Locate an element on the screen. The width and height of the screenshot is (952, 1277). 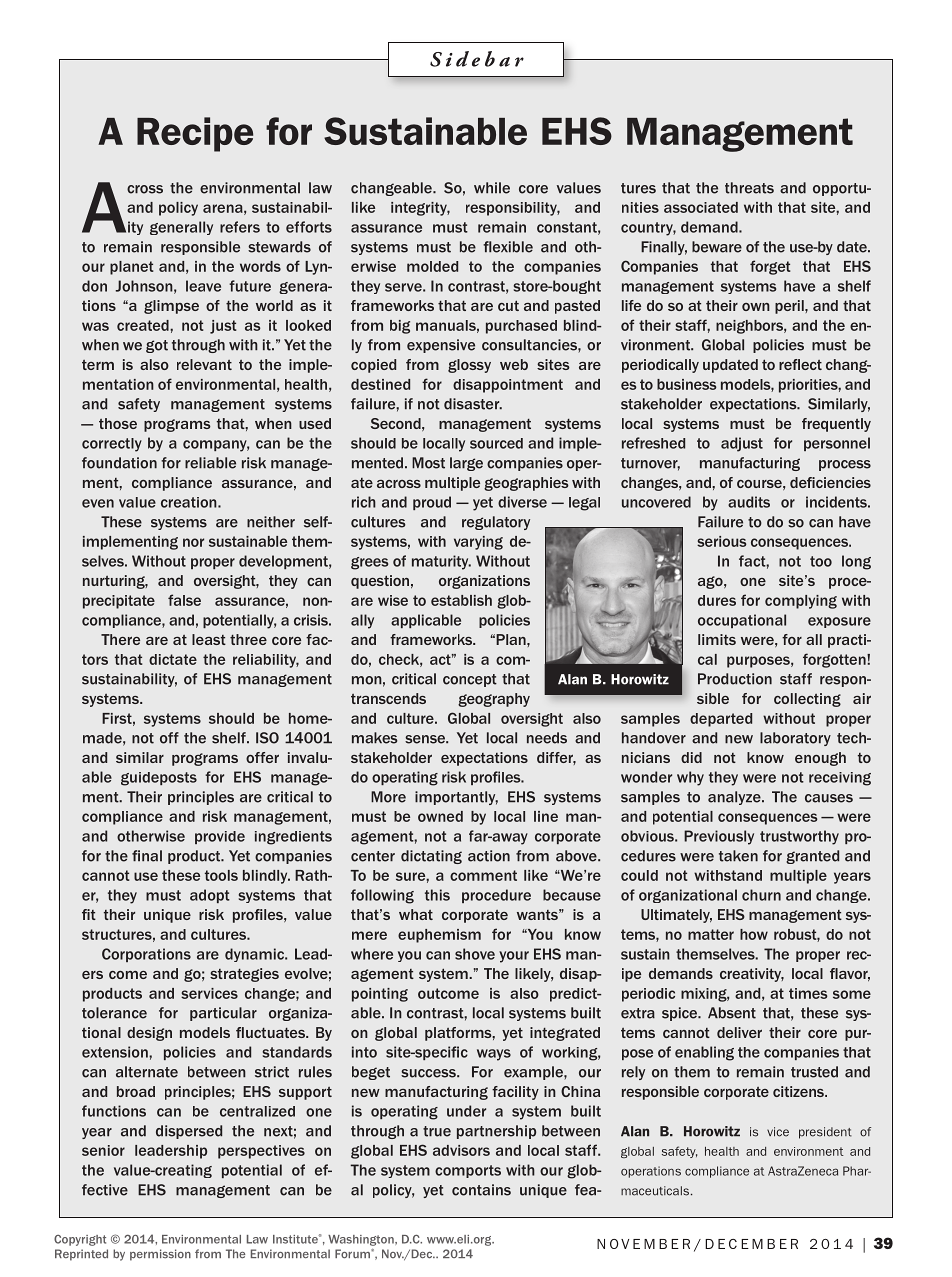
offer is located at coordinates (262, 757).
